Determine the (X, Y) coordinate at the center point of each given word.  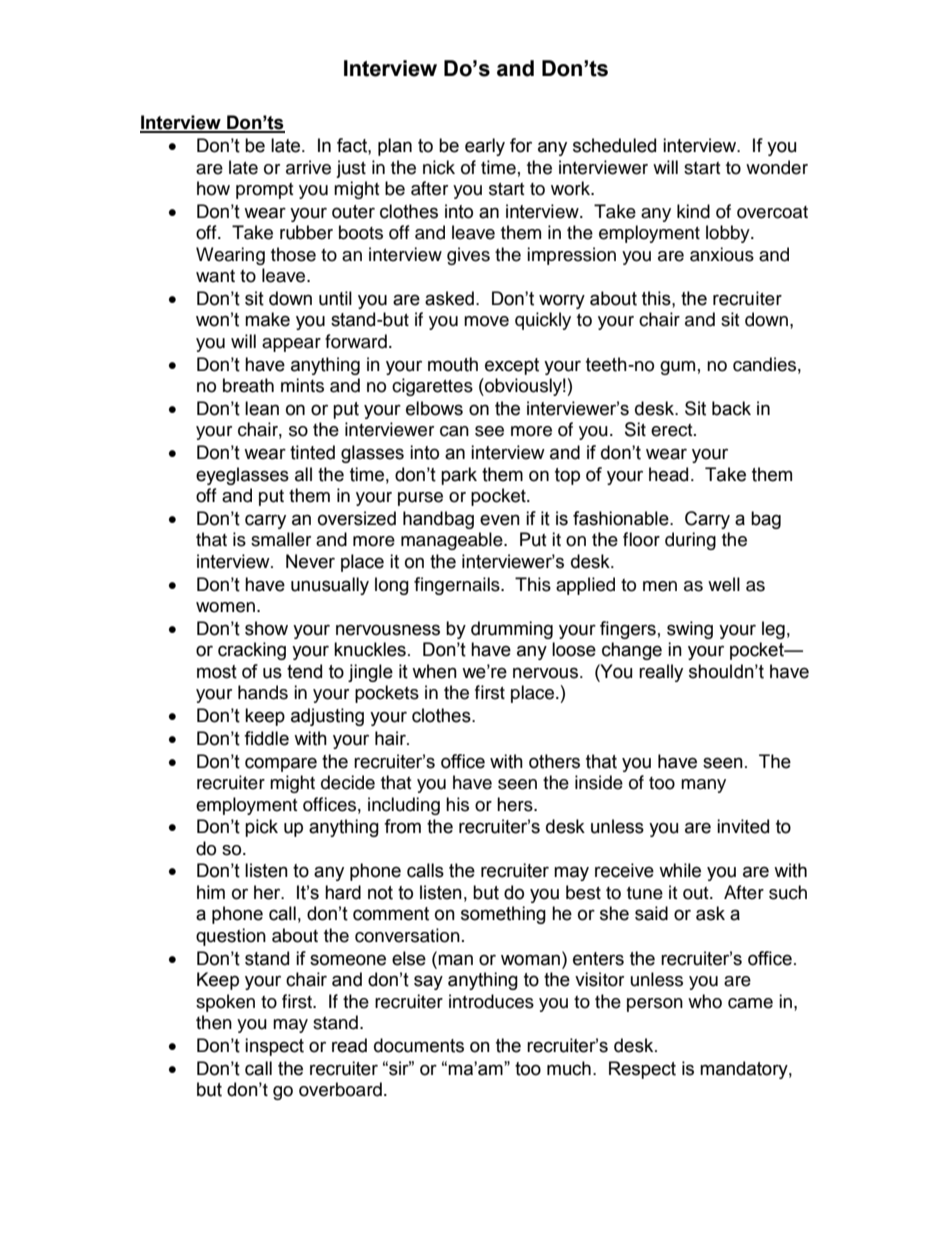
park (459, 476)
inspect (274, 1047)
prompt (264, 191)
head (668, 474)
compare (281, 764)
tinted (312, 452)
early (485, 147)
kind (693, 211)
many (703, 786)
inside (599, 782)
